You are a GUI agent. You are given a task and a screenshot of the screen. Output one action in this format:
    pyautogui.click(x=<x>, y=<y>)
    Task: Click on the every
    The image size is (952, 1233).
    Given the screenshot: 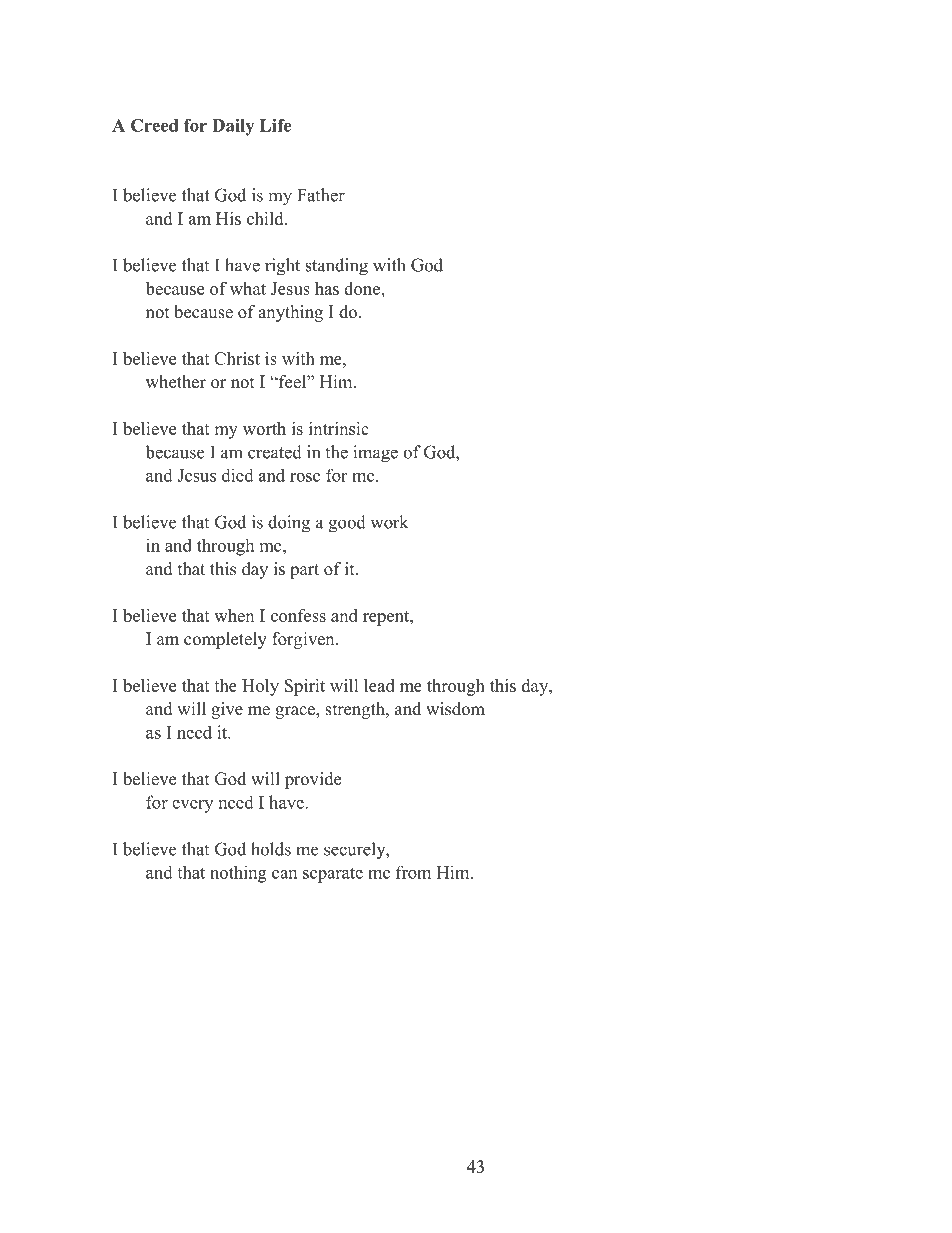 What is the action you would take?
    pyautogui.click(x=192, y=806)
